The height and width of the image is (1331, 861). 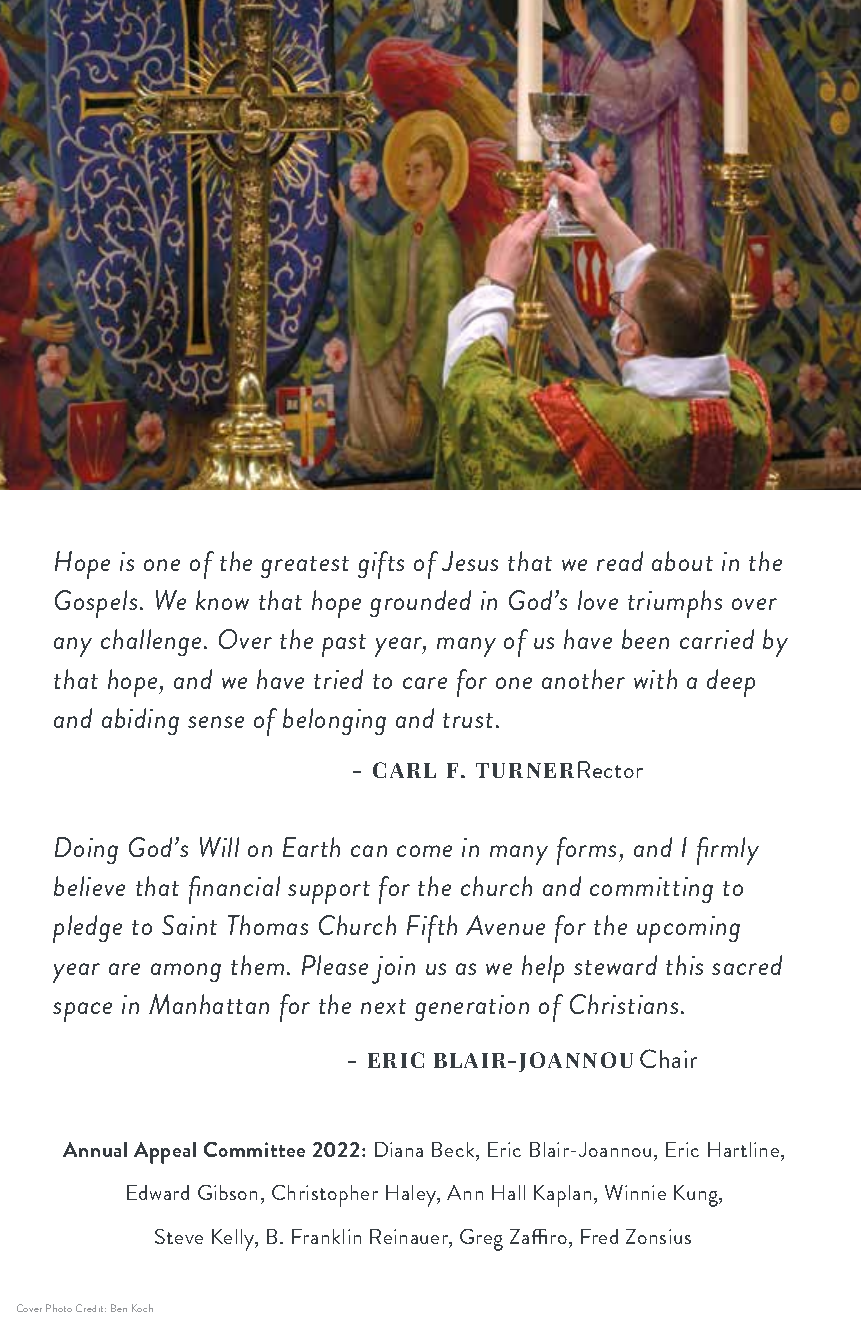 I want to click on Gospels, so click(x=96, y=604).
